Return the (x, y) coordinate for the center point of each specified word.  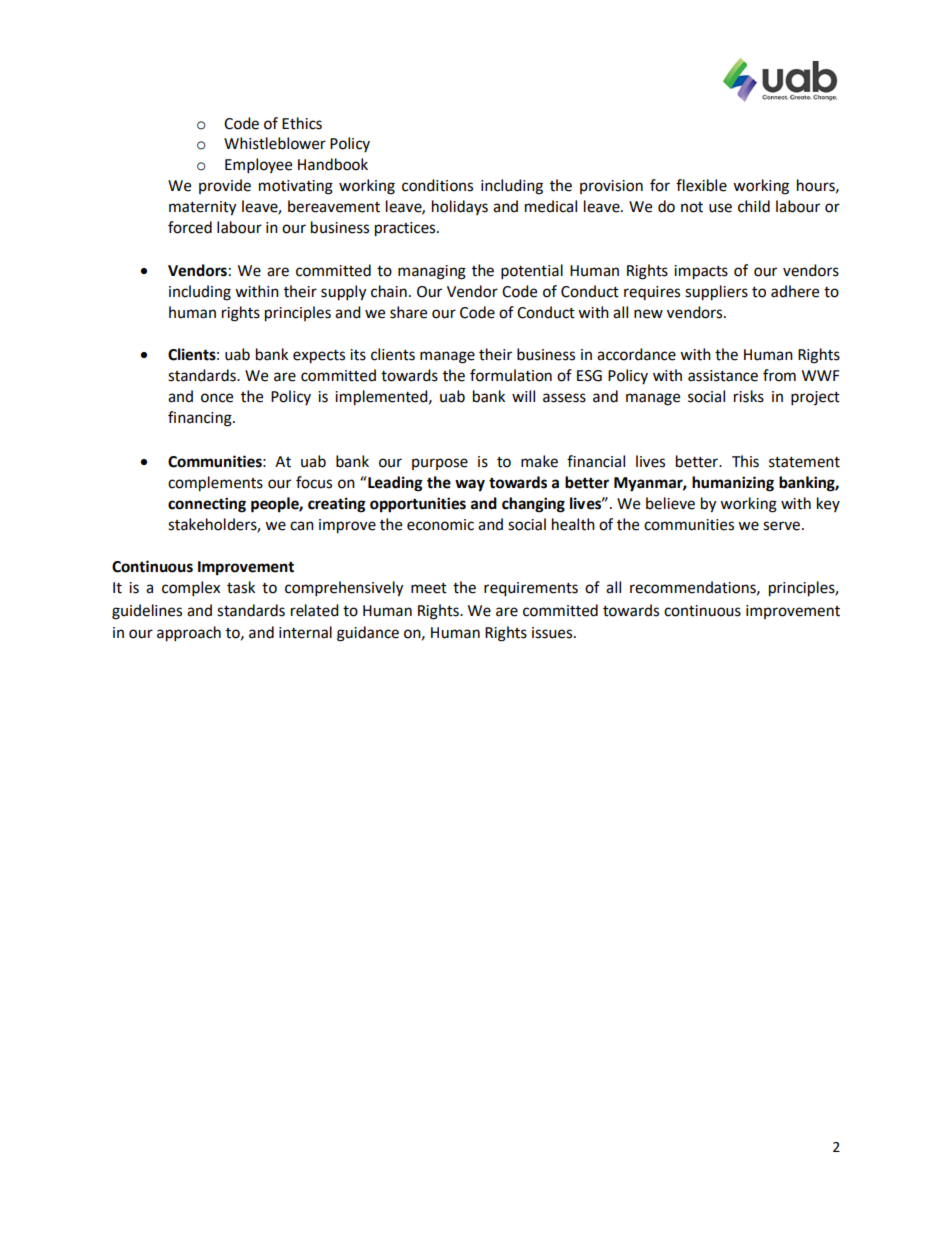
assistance (723, 376)
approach (189, 634)
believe (670, 503)
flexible (701, 185)
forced (190, 227)
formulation (511, 375)
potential (532, 272)
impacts (701, 272)
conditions (437, 185)
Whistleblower (275, 143)
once (217, 398)
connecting (207, 505)
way (470, 485)
